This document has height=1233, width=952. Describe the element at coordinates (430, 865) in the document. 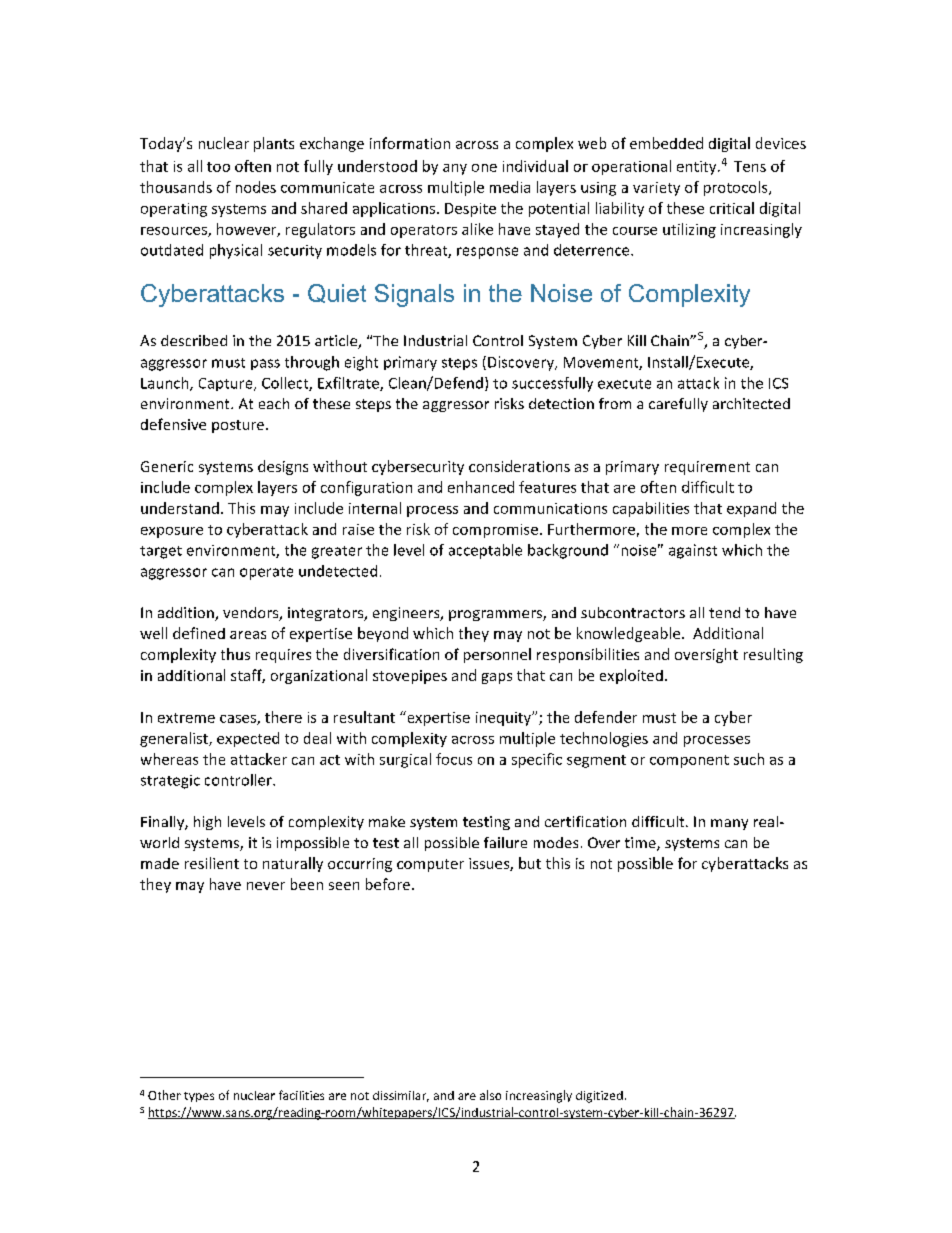

I see `computer` at that location.
